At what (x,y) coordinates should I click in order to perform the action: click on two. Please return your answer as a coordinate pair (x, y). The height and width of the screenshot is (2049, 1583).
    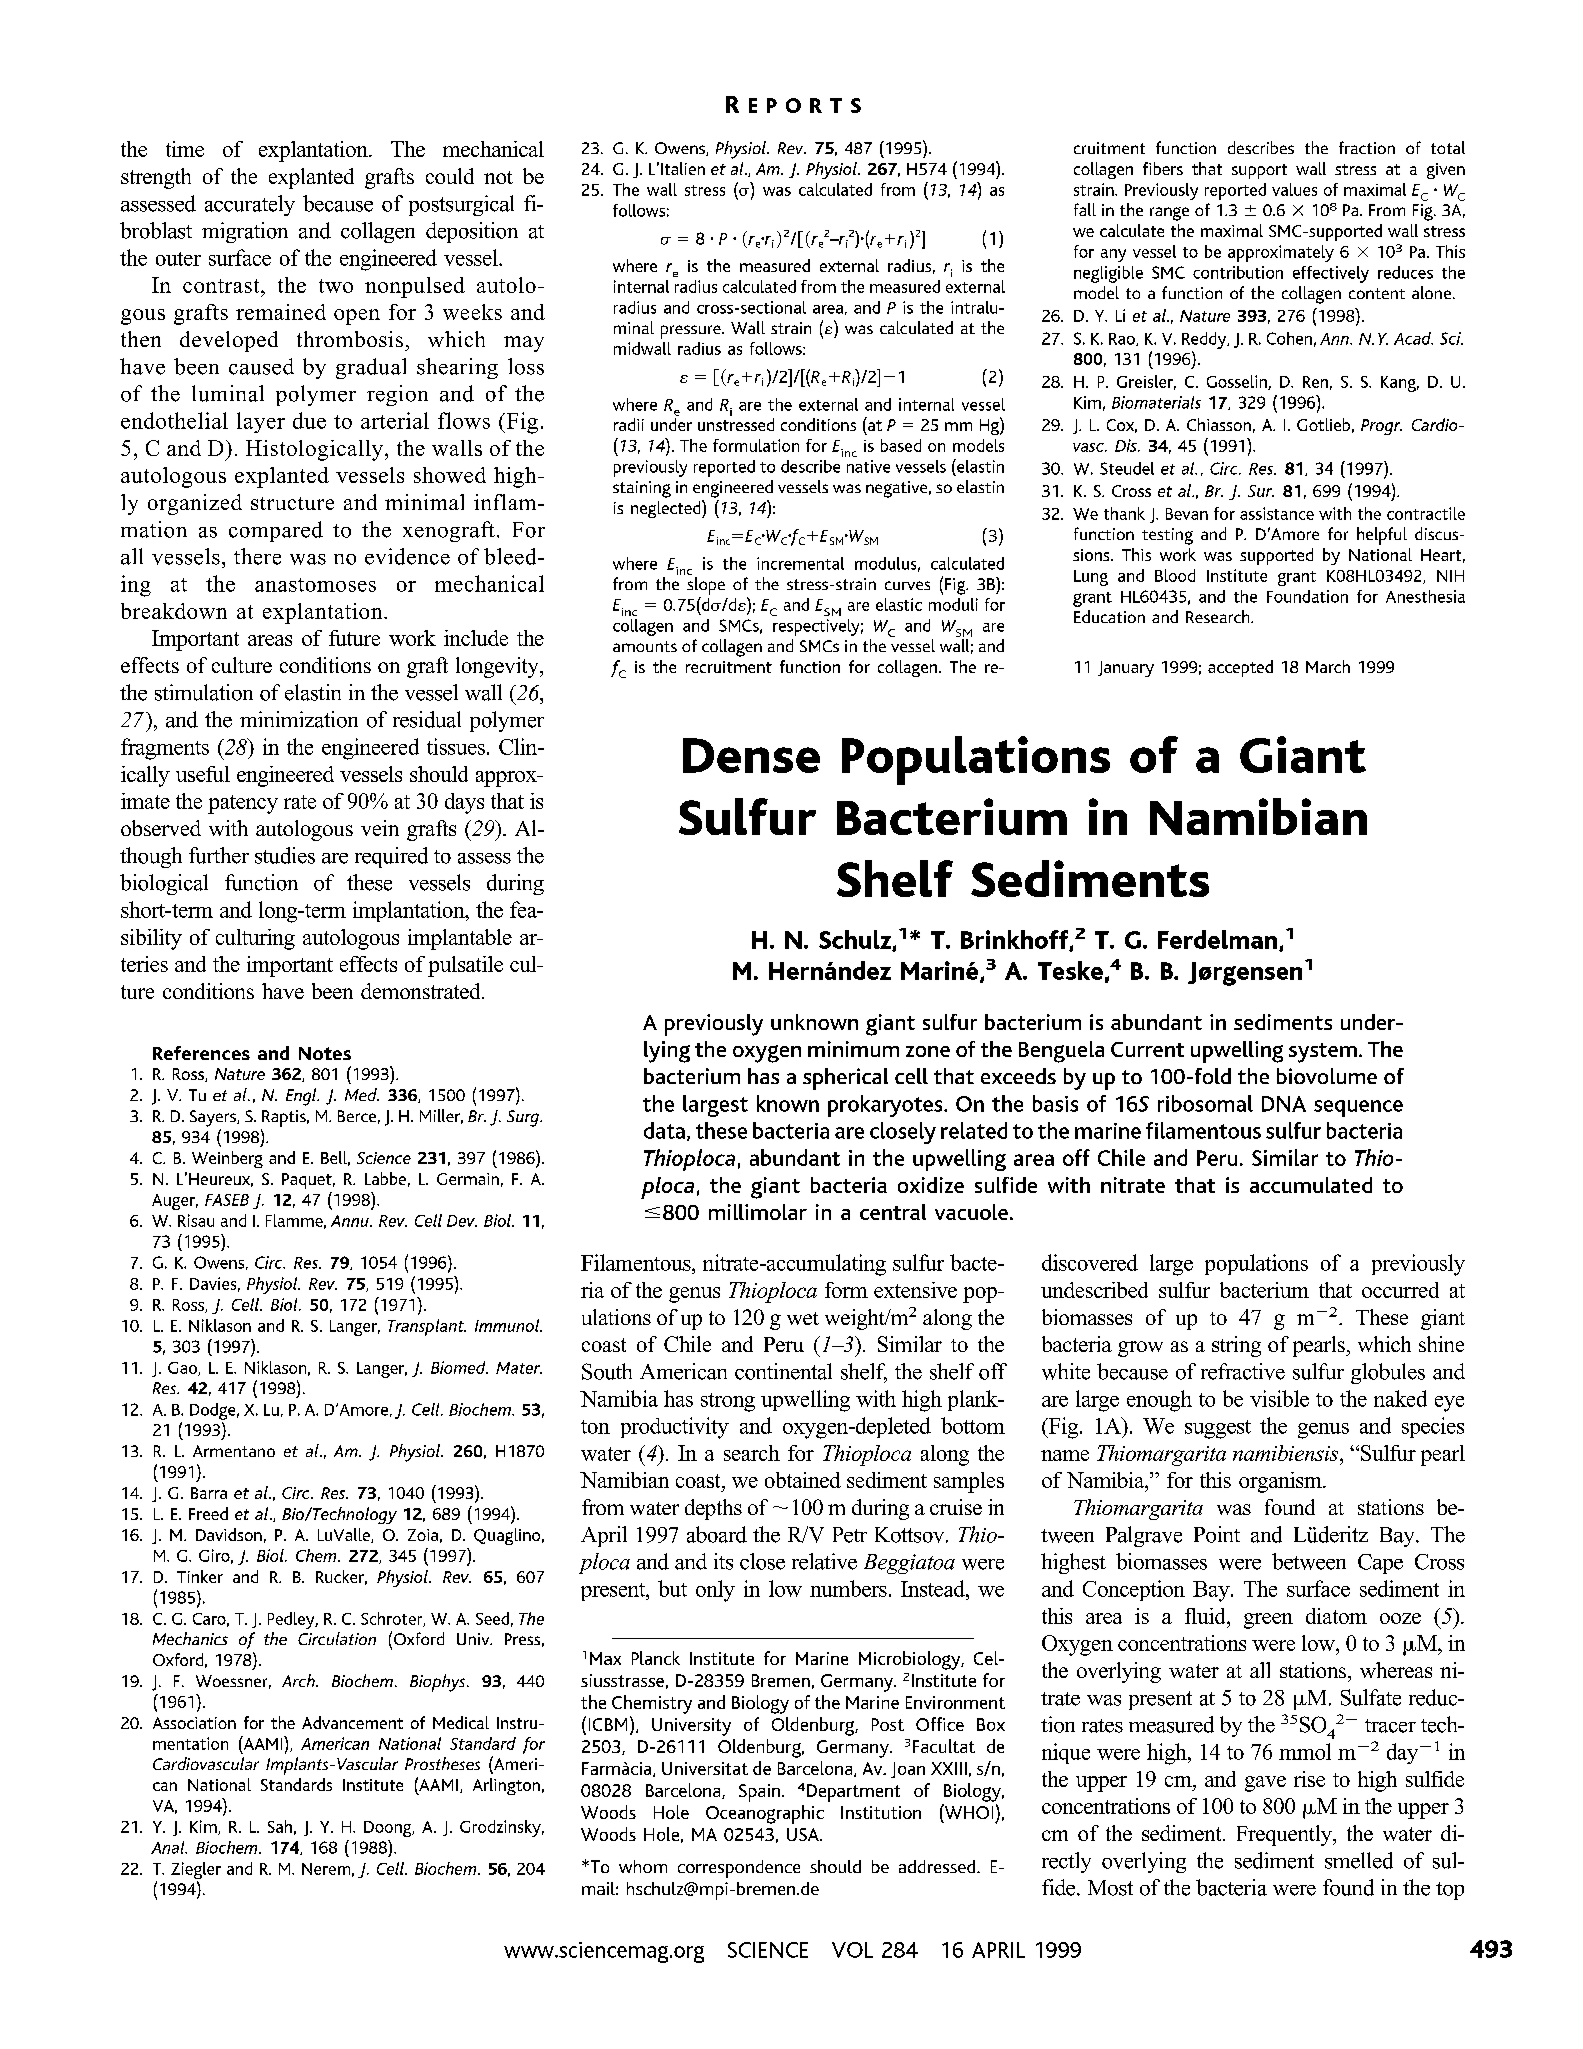
    Looking at the image, I should click on (336, 286).
